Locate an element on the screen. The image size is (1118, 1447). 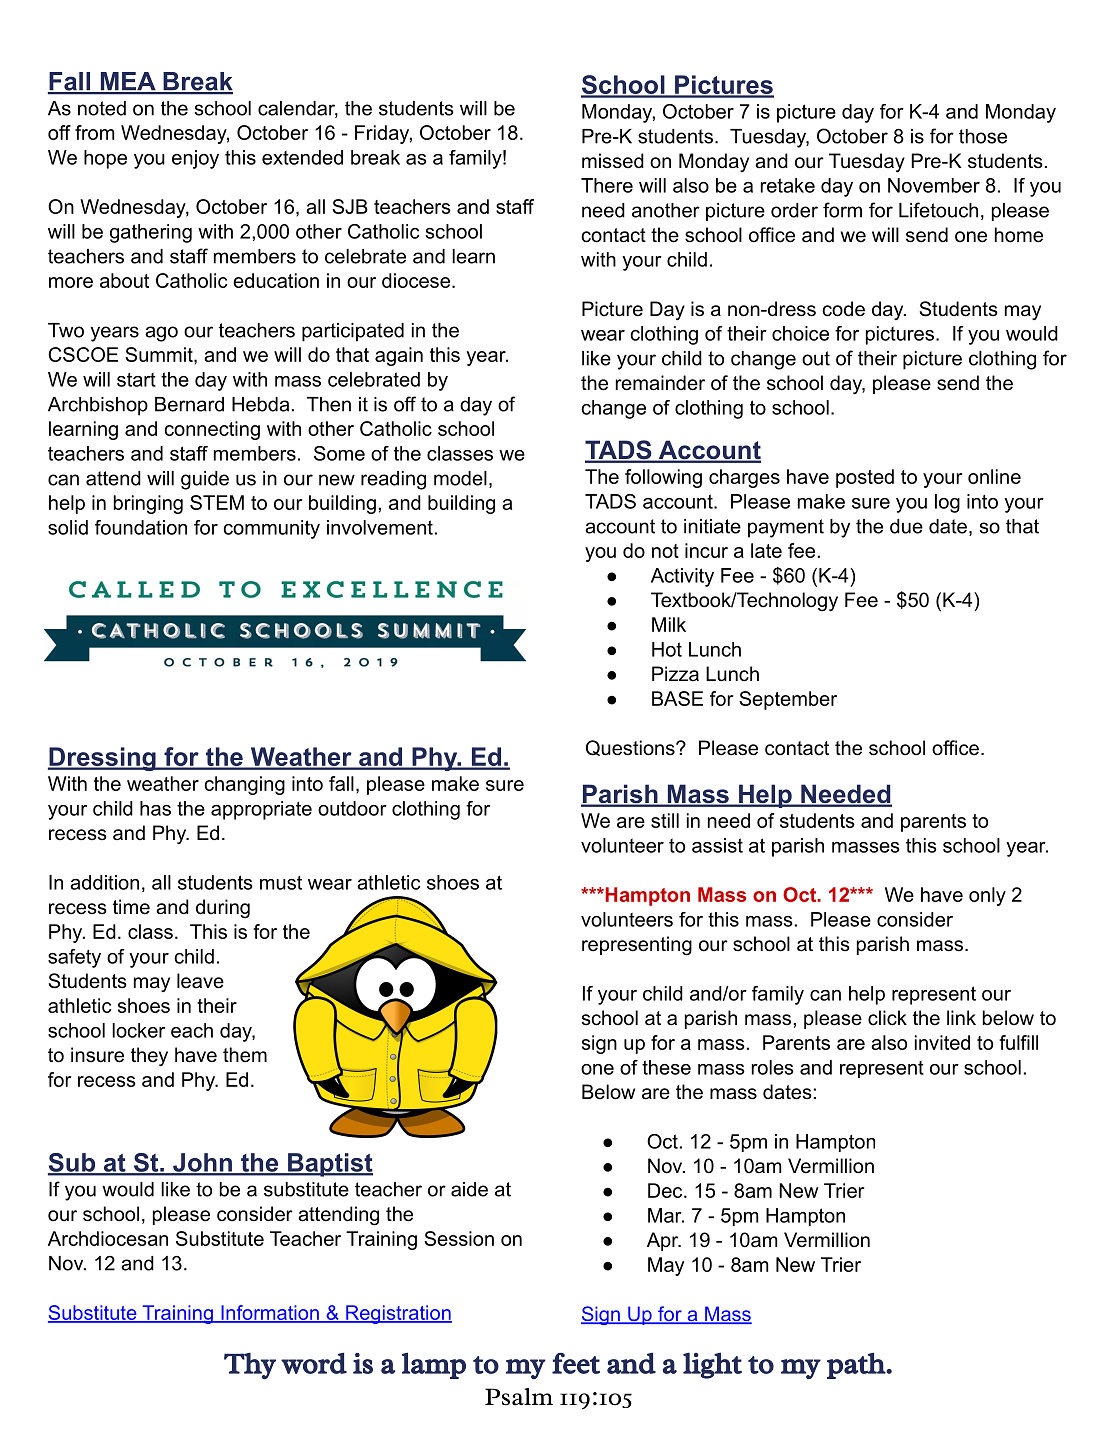
still is located at coordinates (665, 820).
